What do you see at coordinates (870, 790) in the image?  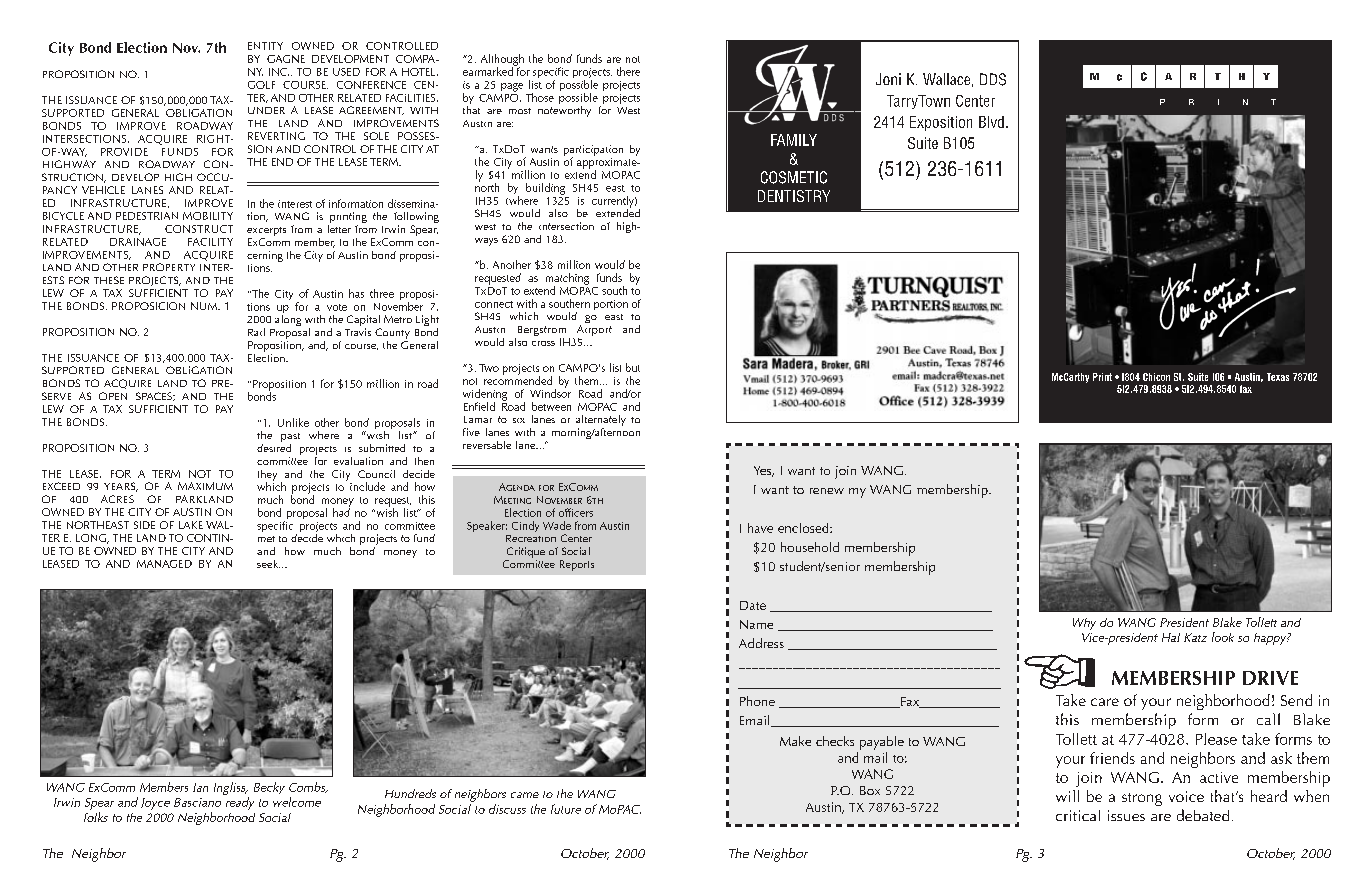 I see `Box` at bounding box center [870, 790].
